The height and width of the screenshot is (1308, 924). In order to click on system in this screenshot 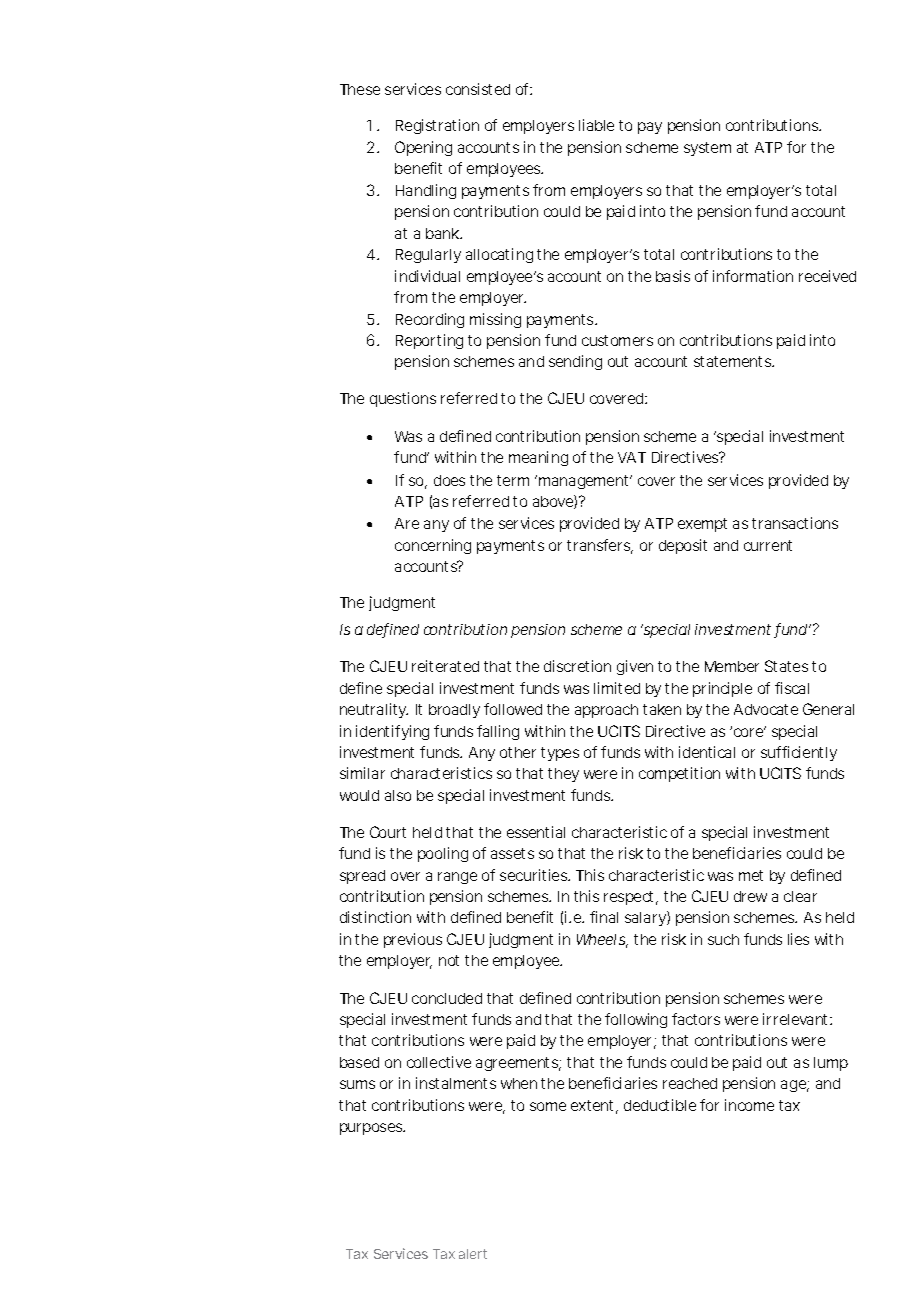, I will do `click(707, 149)`.
